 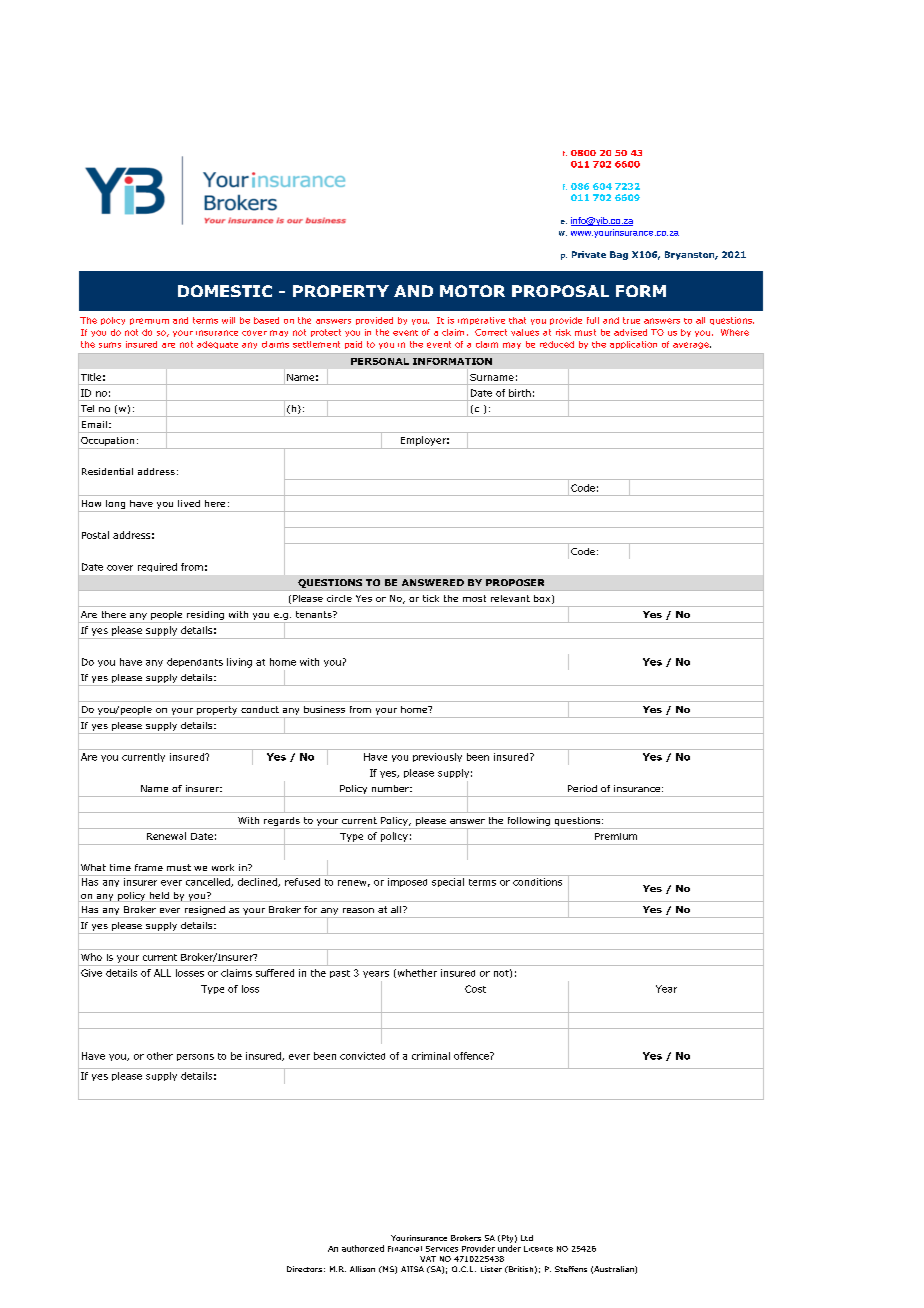 What do you see at coordinates (324, 709) in the document?
I see `business` at bounding box center [324, 709].
